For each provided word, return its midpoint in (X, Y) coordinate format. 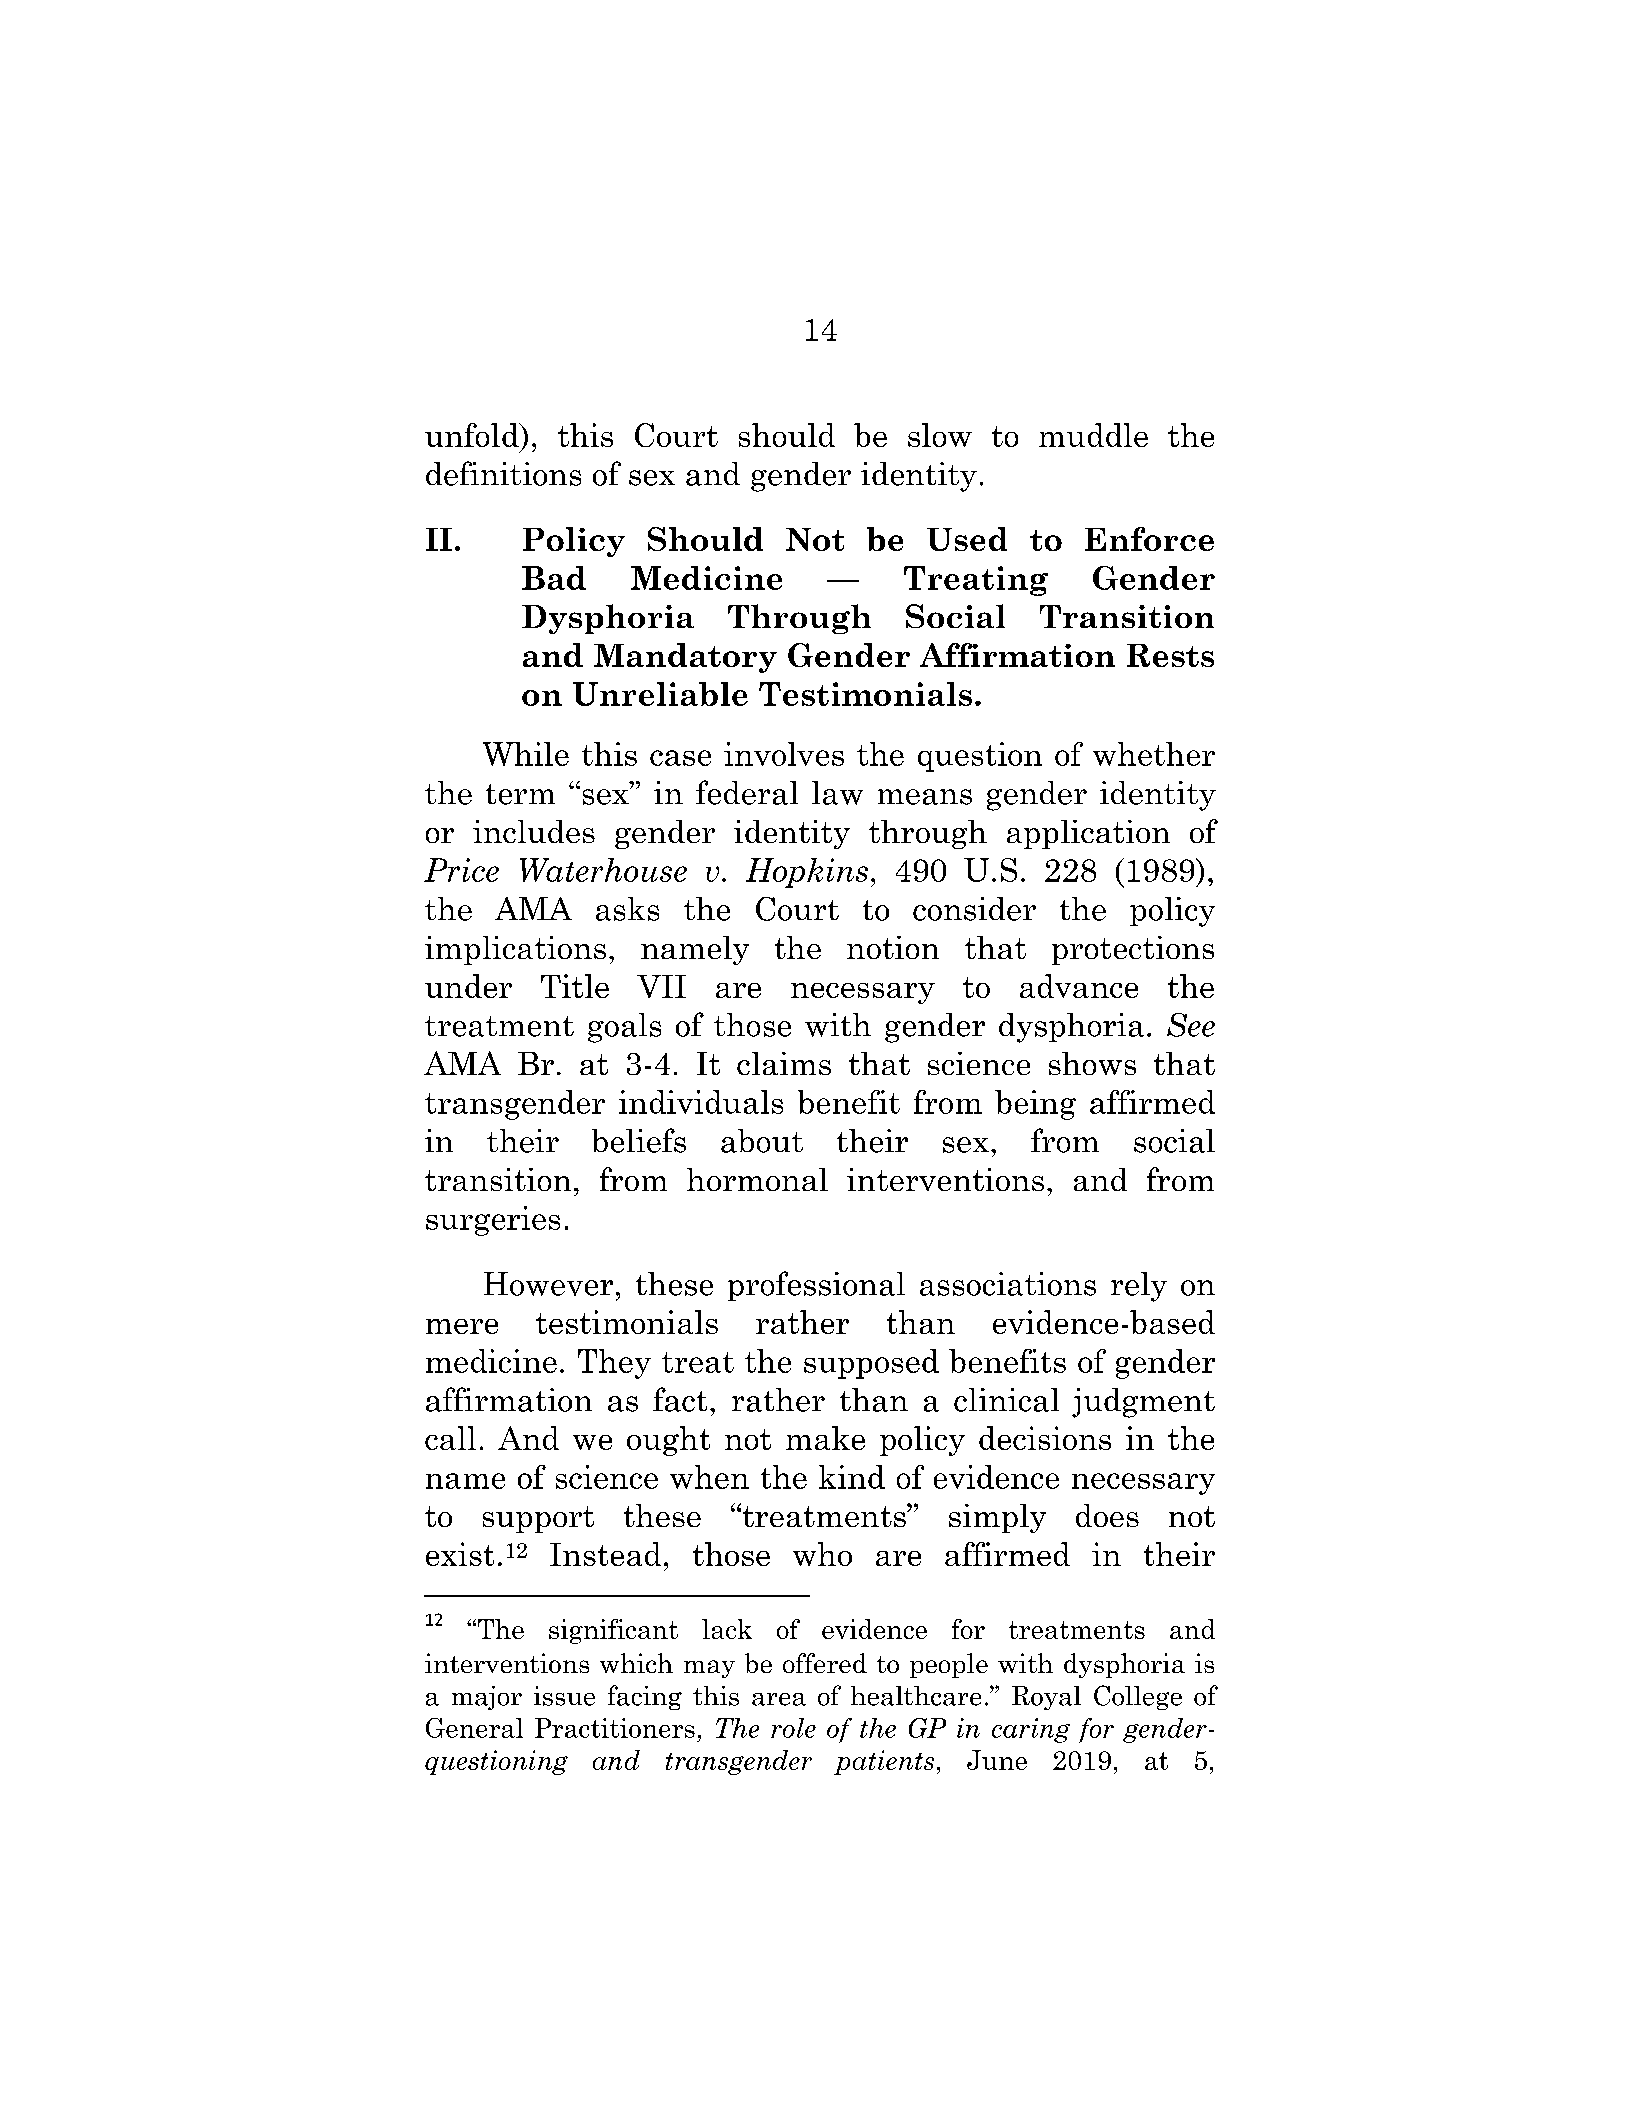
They (614, 1364)
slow (940, 435)
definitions (503, 473)
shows (1092, 1063)
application (1088, 834)
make (825, 1438)
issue (564, 1696)
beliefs (639, 1140)
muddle (1093, 435)
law (837, 793)
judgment (1143, 1403)
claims (784, 1063)
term (520, 794)
